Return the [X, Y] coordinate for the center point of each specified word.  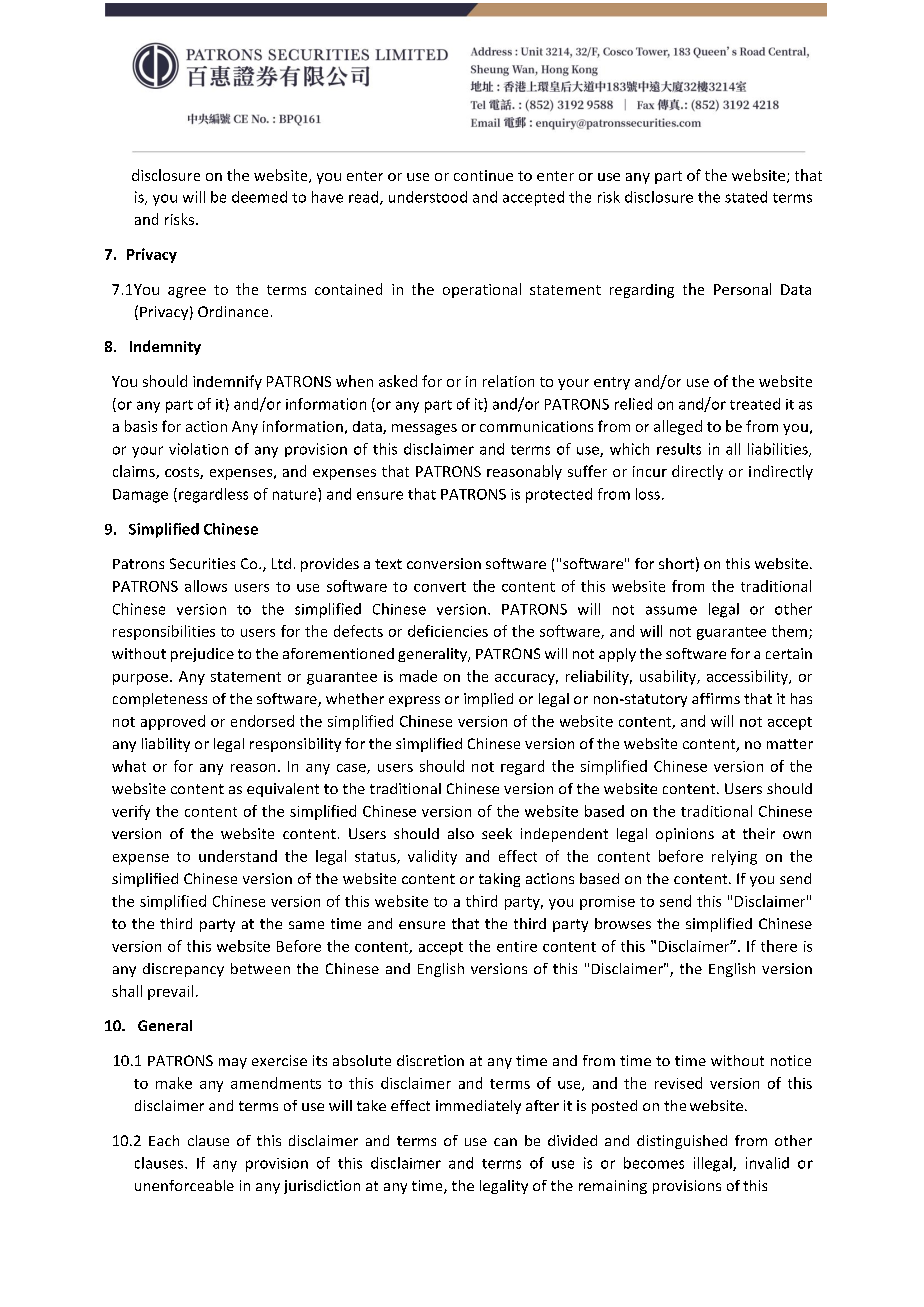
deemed [259, 197]
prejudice [202, 655]
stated [746, 197]
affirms [716, 698]
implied [488, 700]
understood [428, 197]
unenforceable [184, 1185]
